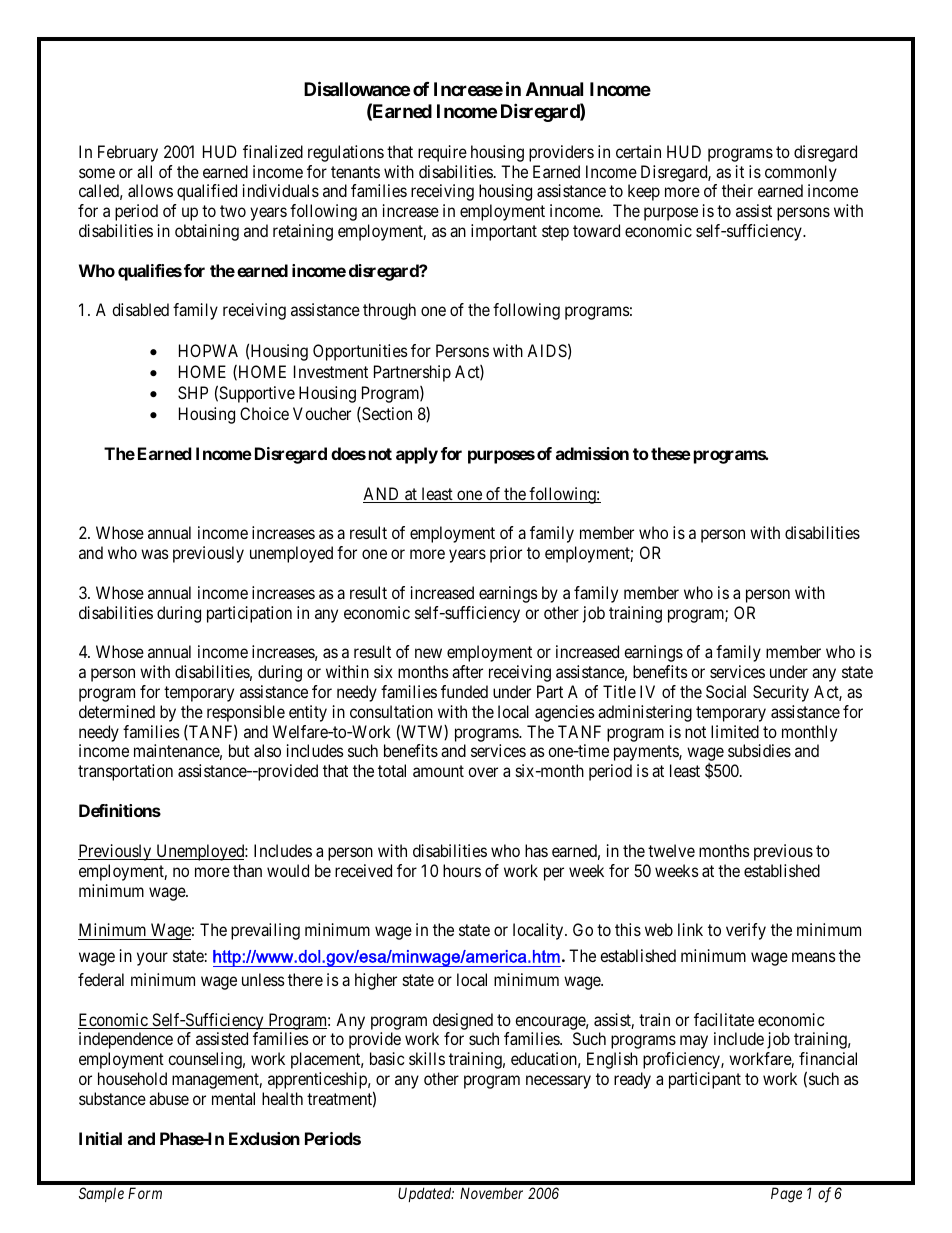 The height and width of the page is (1233, 952). I want to click on than, so click(247, 870).
